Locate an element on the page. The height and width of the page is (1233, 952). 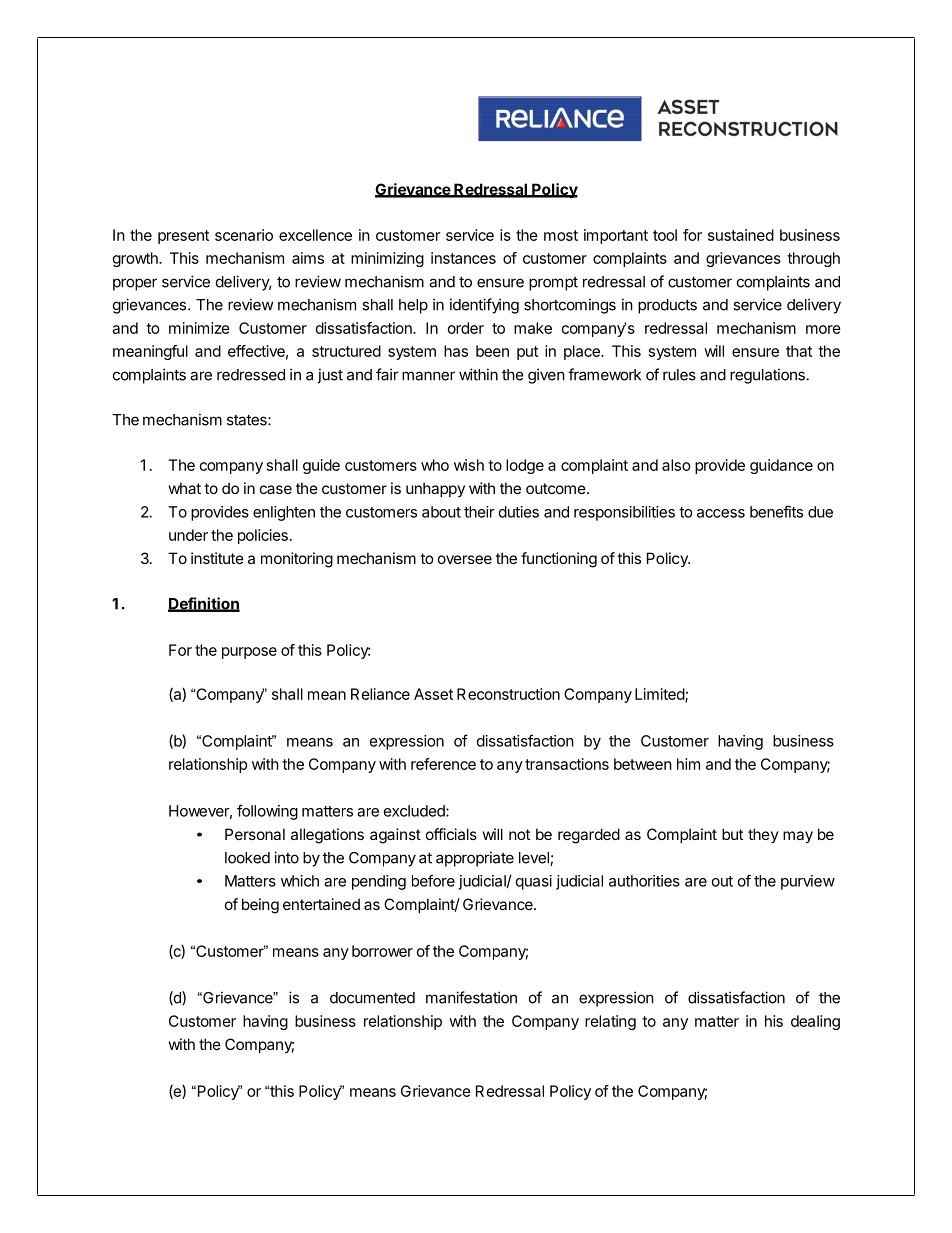
reference is located at coordinates (443, 764).
